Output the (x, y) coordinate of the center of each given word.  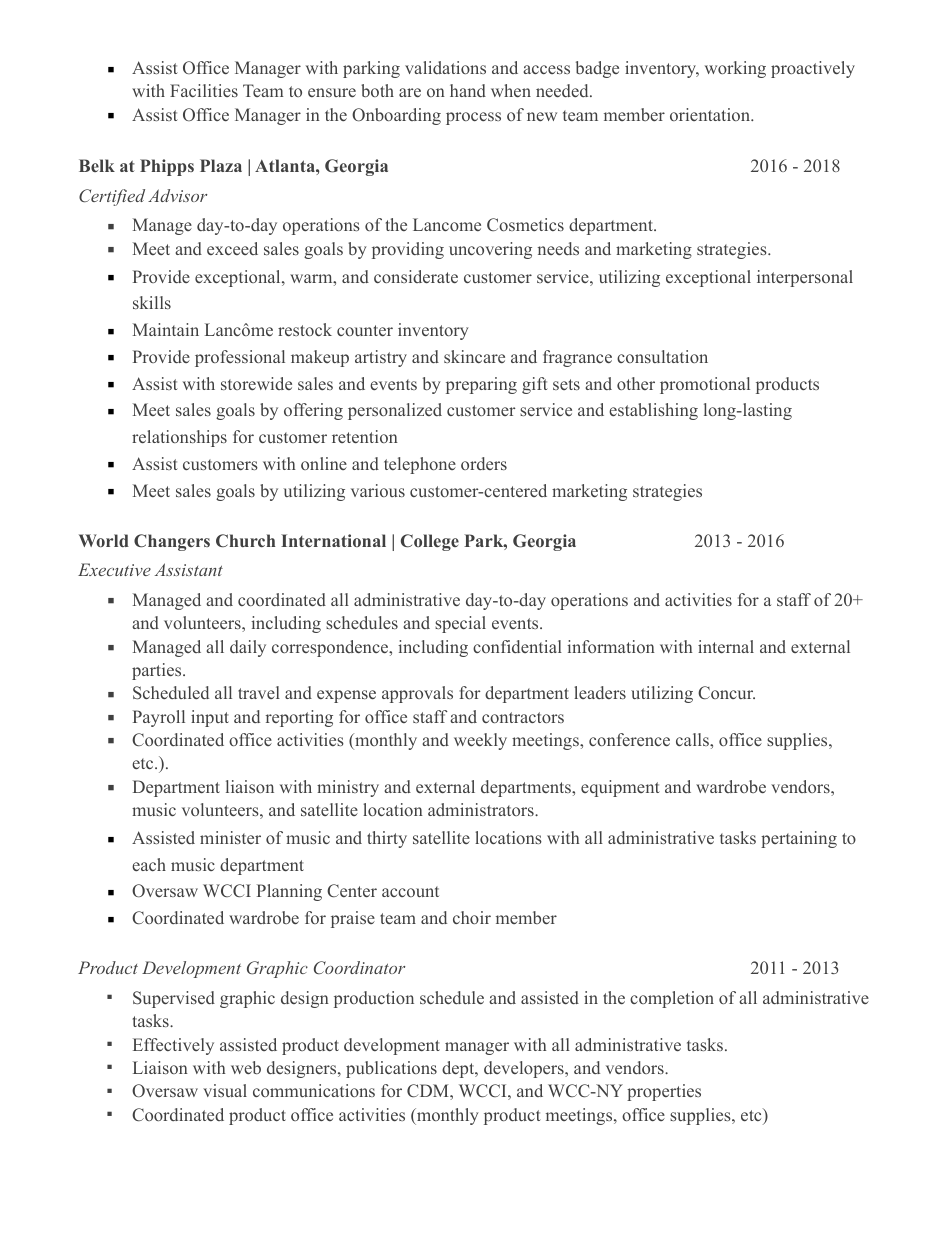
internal (726, 646)
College (430, 542)
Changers (172, 542)
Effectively (173, 1046)
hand (468, 90)
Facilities (204, 90)
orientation (711, 114)
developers (525, 1069)
